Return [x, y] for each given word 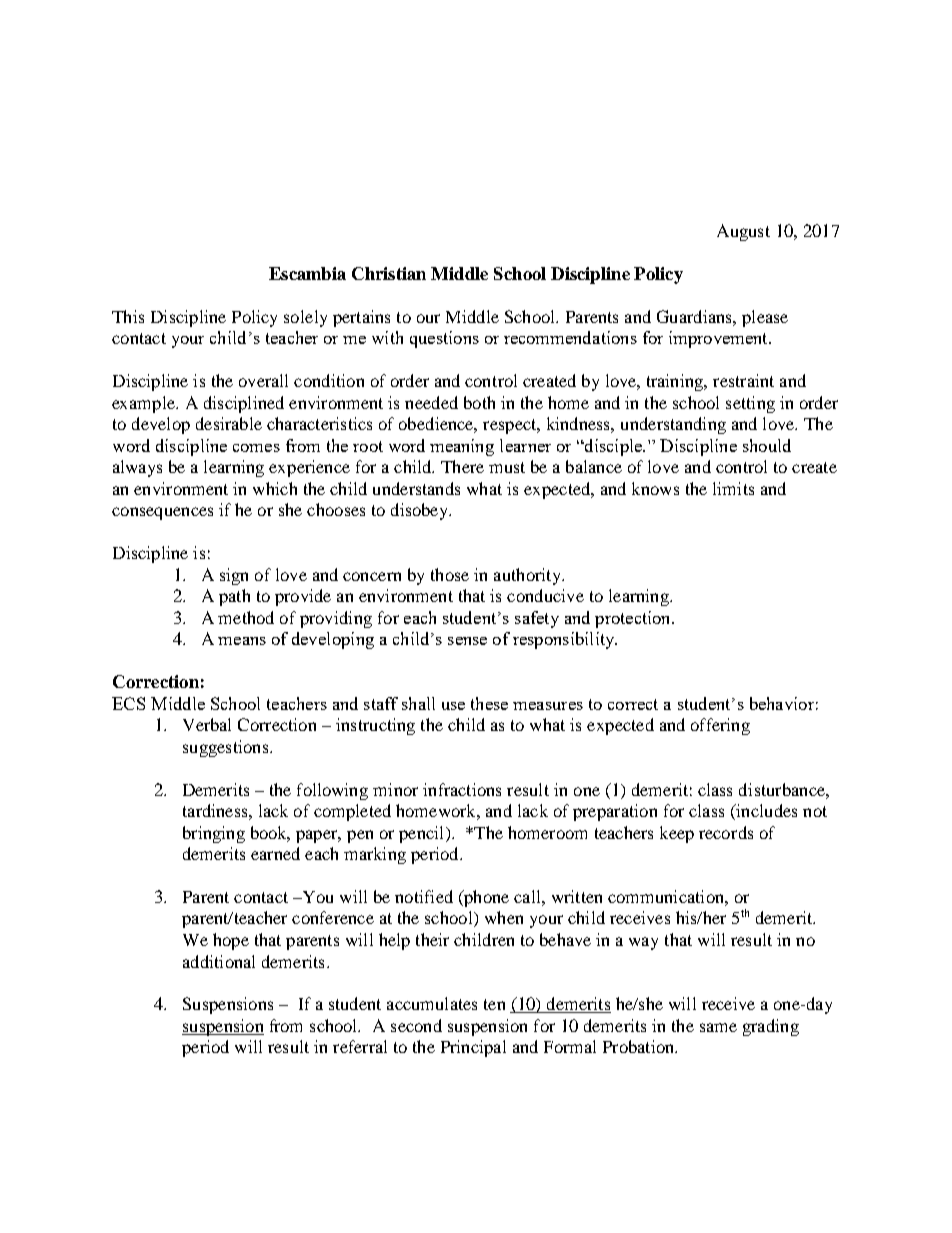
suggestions [227, 748]
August [743, 232]
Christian [389, 273]
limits [733, 488]
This [128, 316]
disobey [421, 511]
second [416, 1025]
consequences [162, 513]
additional [219, 961]
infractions [462, 789]
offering [720, 726]
